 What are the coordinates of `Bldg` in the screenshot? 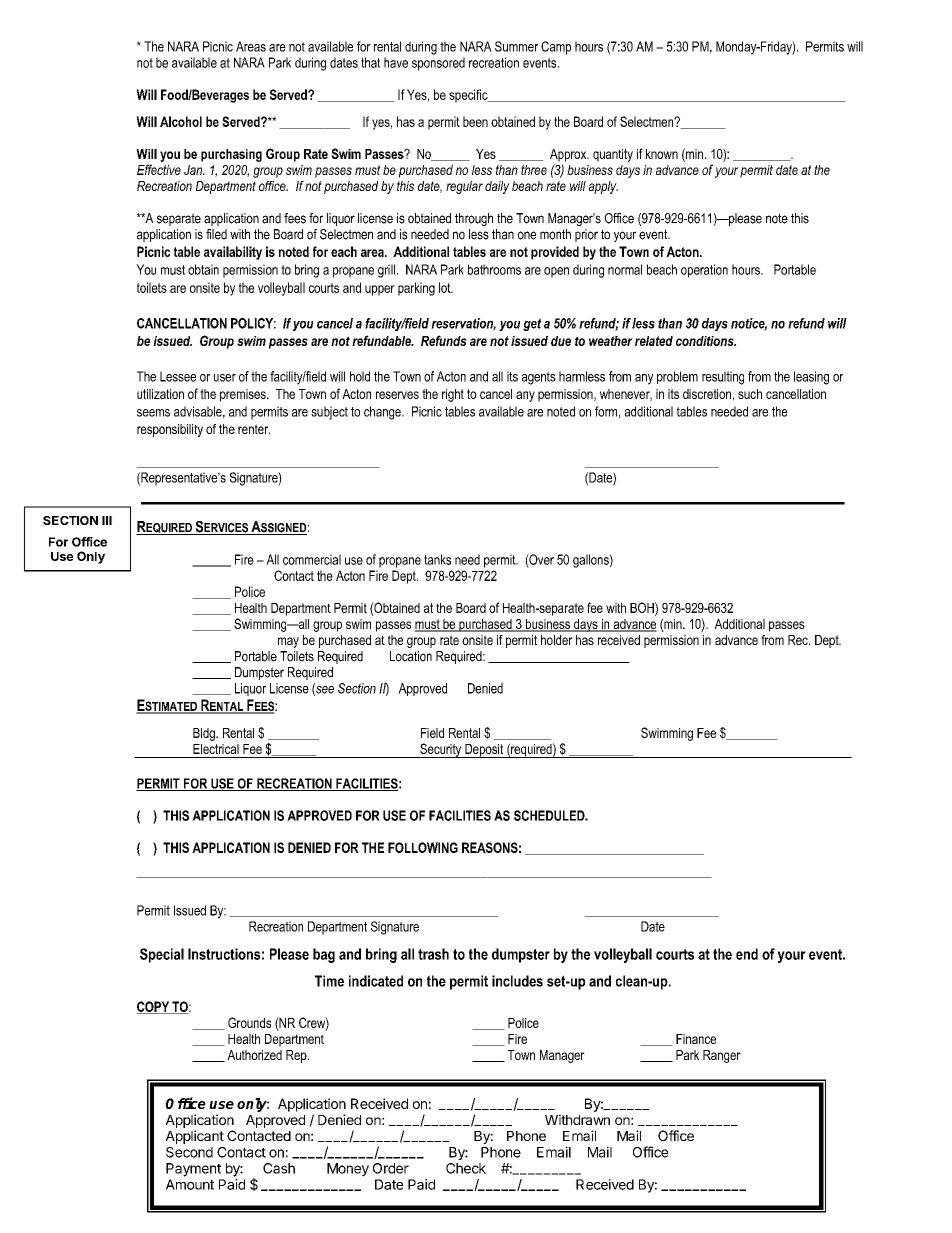 It's located at (205, 734).
